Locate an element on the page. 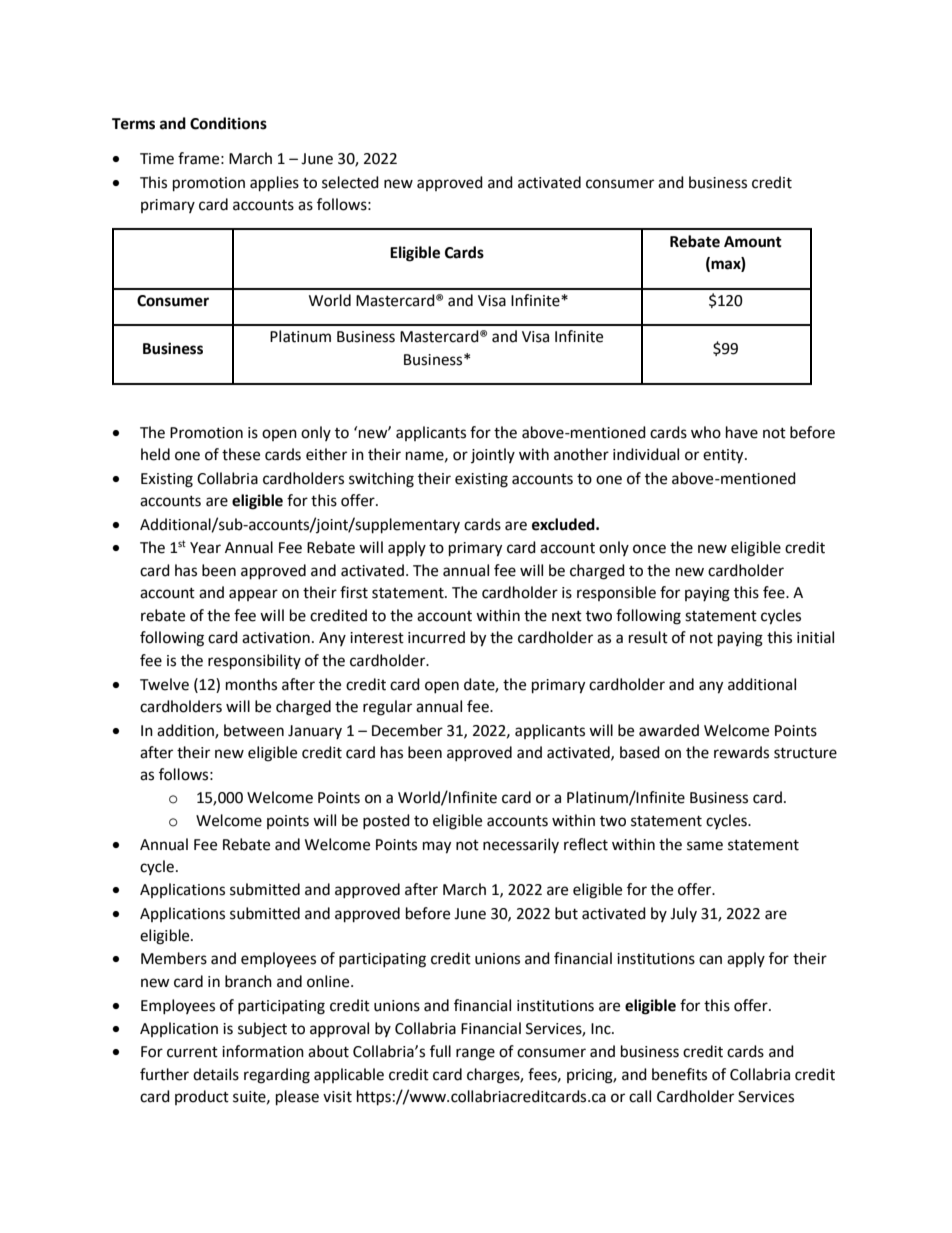  Conditions is located at coordinates (228, 123).
